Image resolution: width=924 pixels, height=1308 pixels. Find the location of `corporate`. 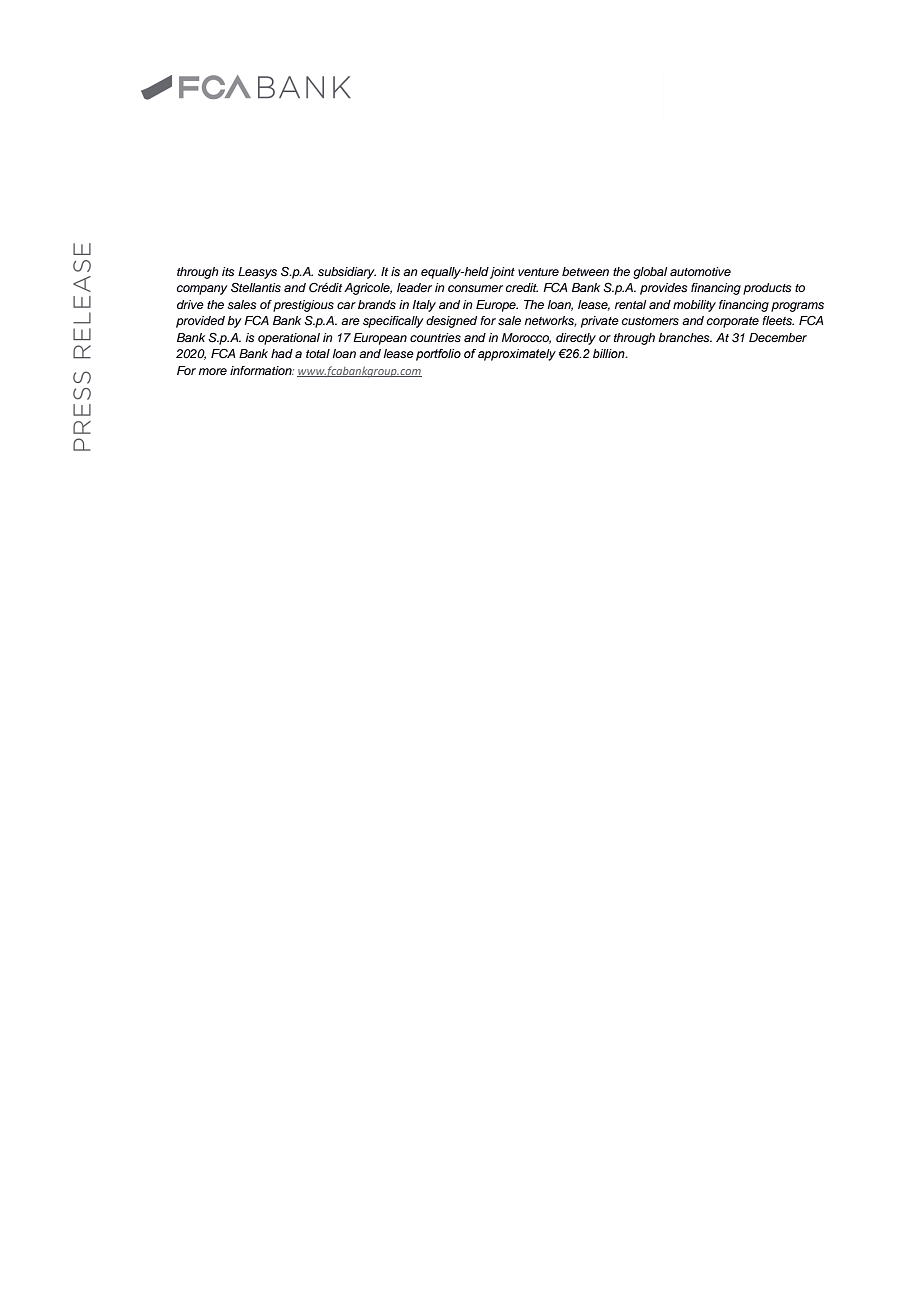

corporate is located at coordinates (733, 322).
